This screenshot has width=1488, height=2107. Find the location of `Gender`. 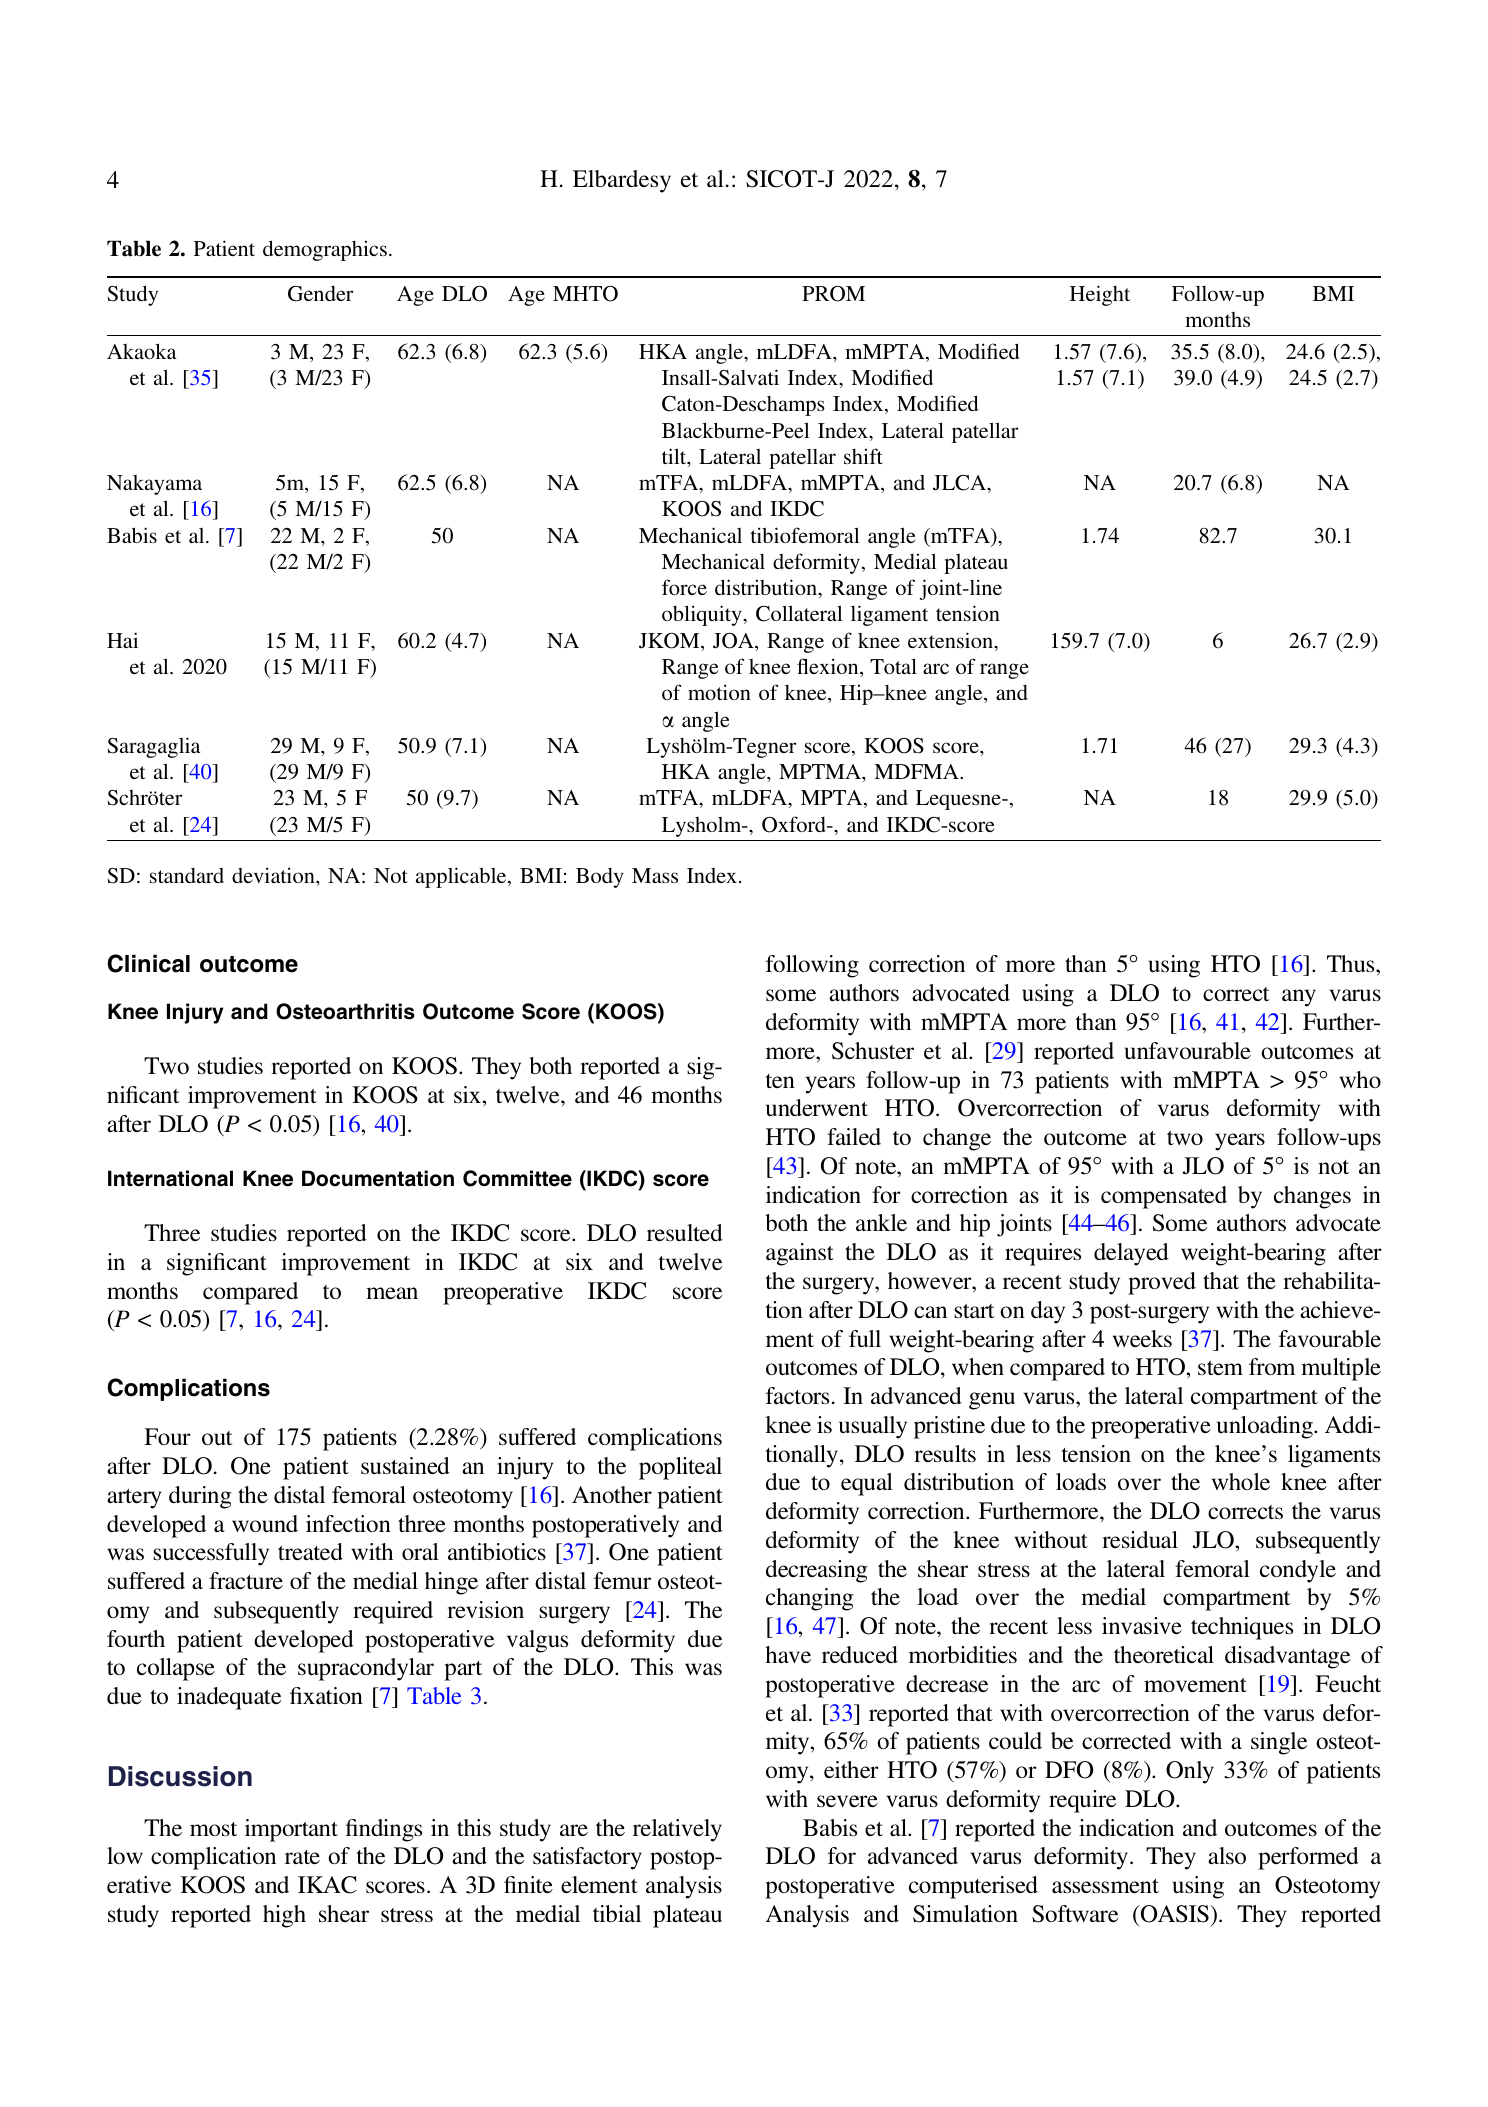

Gender is located at coordinates (320, 294).
